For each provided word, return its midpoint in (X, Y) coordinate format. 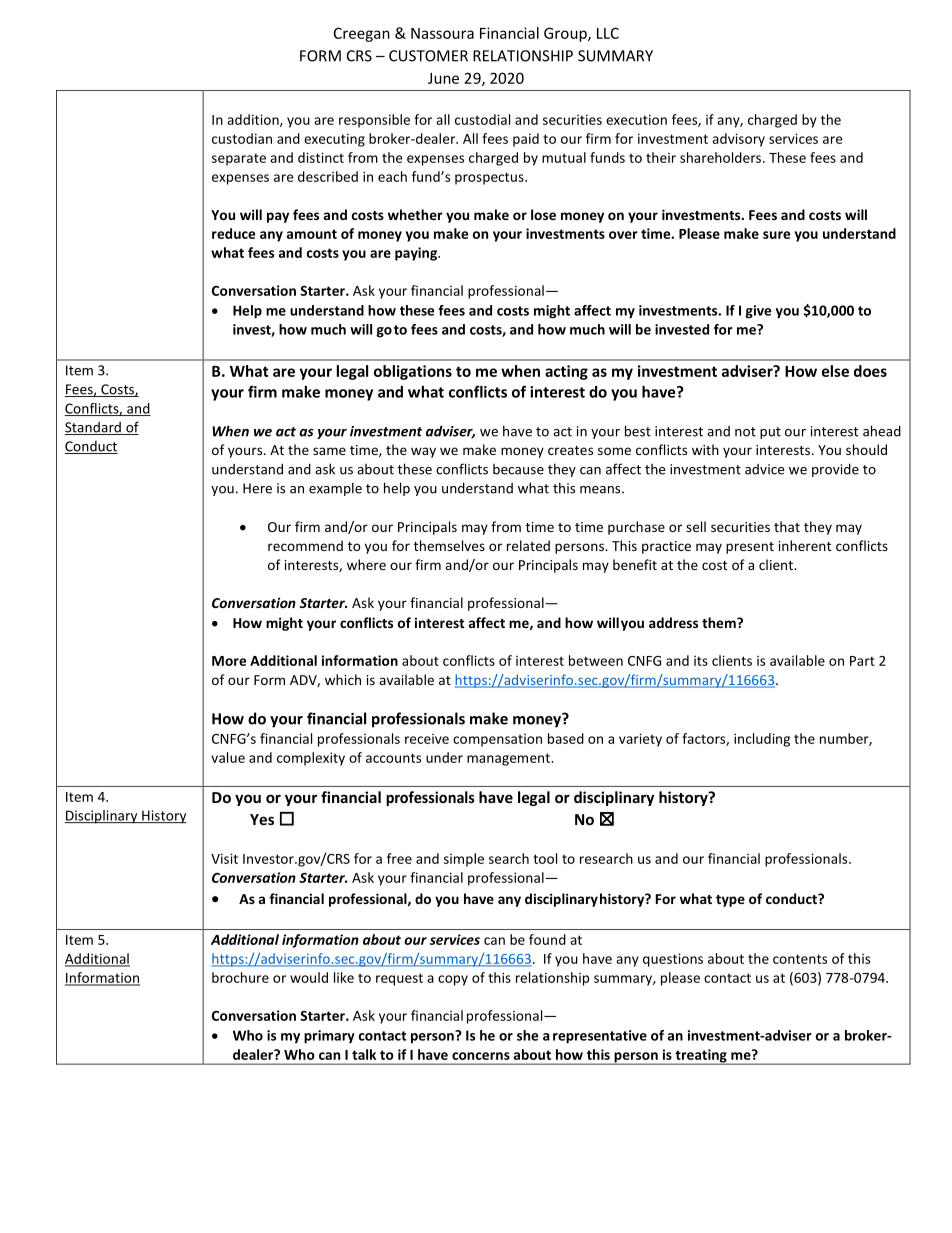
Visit (224, 858)
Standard (93, 428)
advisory (738, 140)
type (730, 901)
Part (862, 661)
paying (417, 254)
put (770, 433)
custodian (242, 138)
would (309, 977)
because (518, 469)
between (596, 660)
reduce (233, 233)
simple (464, 860)
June (443, 78)
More (229, 661)
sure (776, 235)
